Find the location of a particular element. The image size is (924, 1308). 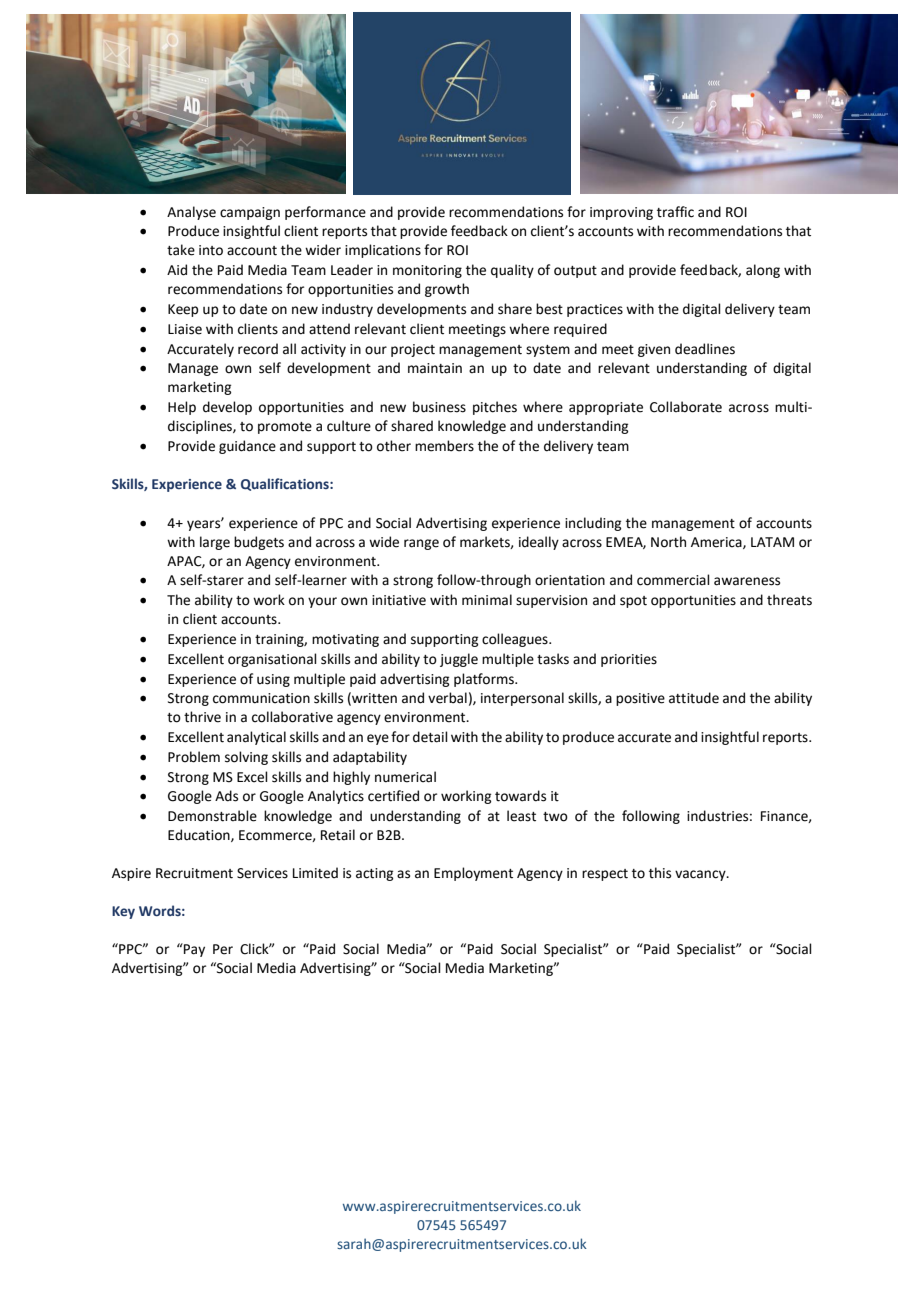

attitude is located at coordinates (694, 698).
